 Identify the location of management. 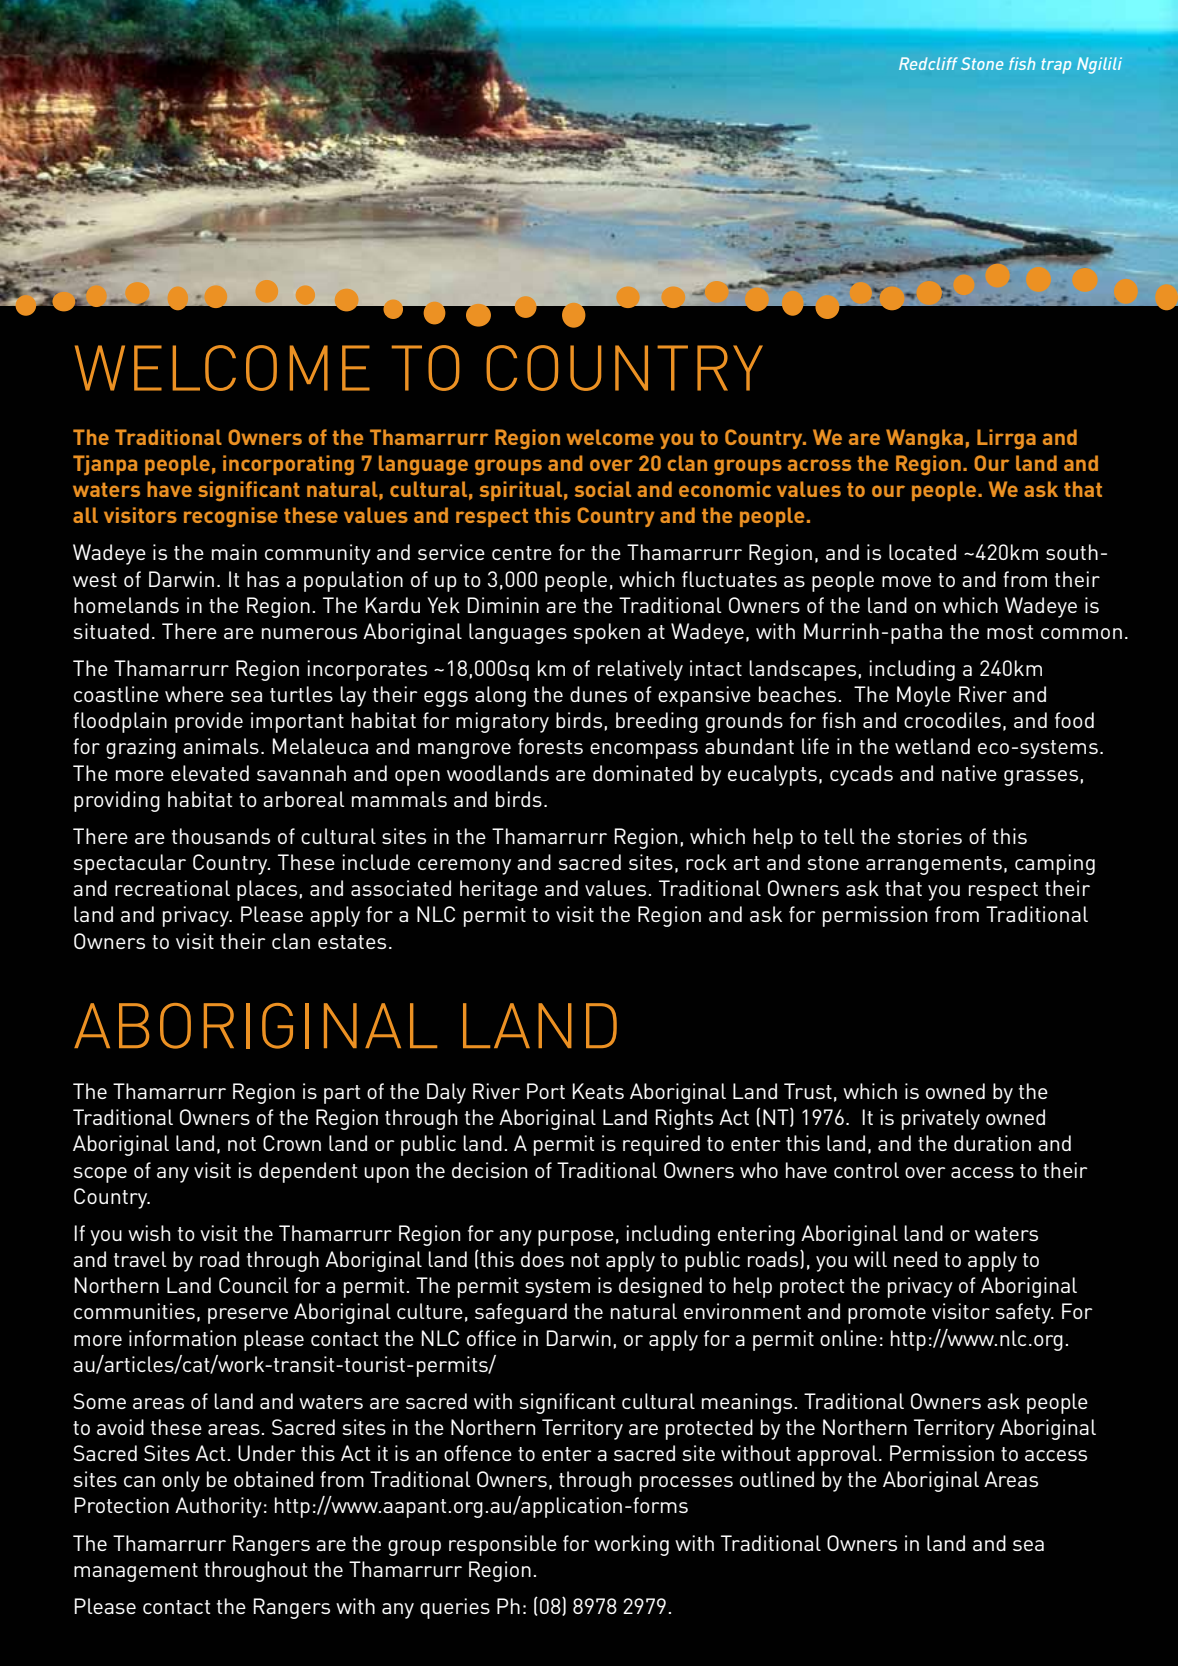
(136, 1572).
